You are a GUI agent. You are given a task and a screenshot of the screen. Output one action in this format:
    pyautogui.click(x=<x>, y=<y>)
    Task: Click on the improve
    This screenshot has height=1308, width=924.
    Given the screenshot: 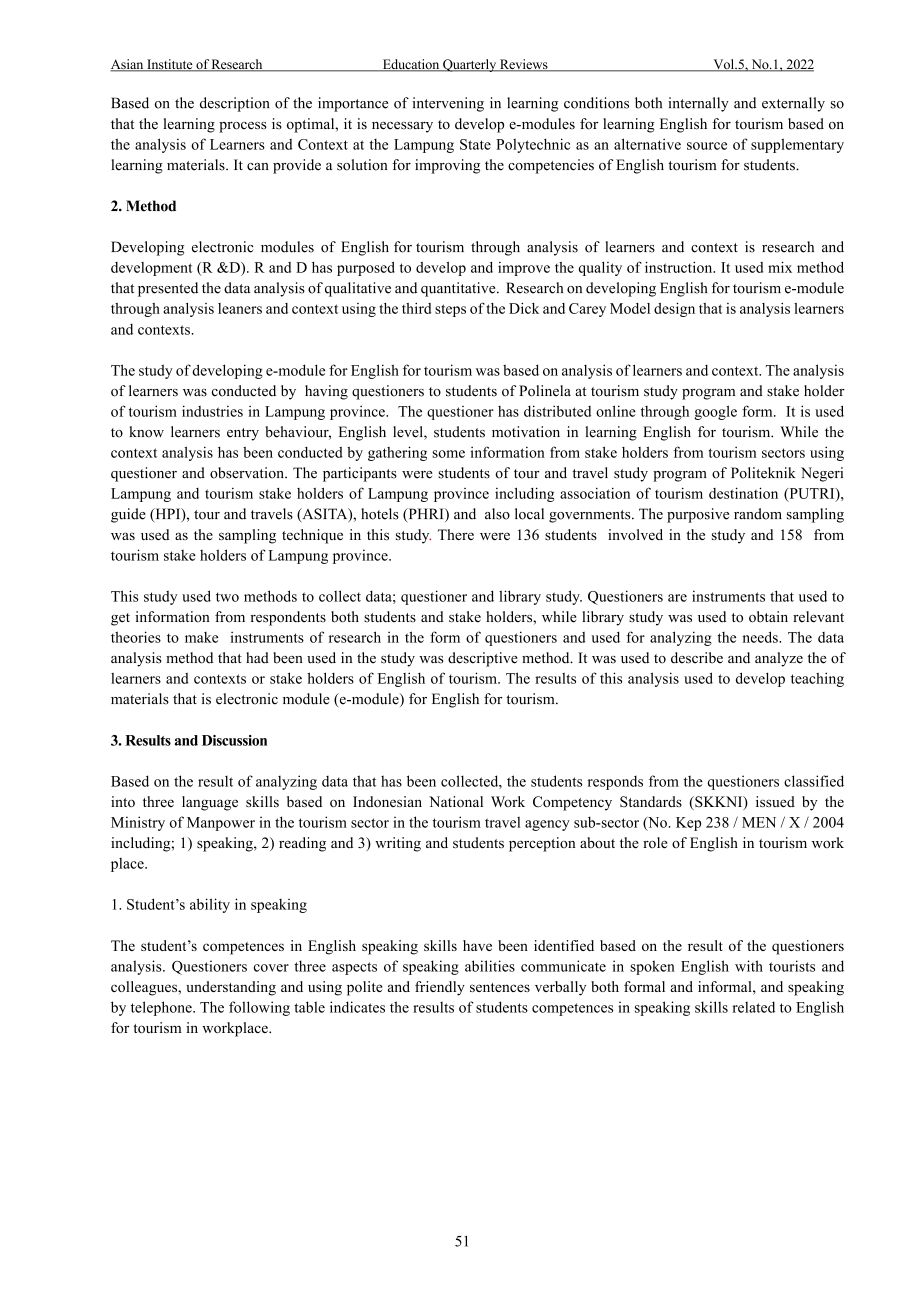 What is the action you would take?
    pyautogui.click(x=524, y=269)
